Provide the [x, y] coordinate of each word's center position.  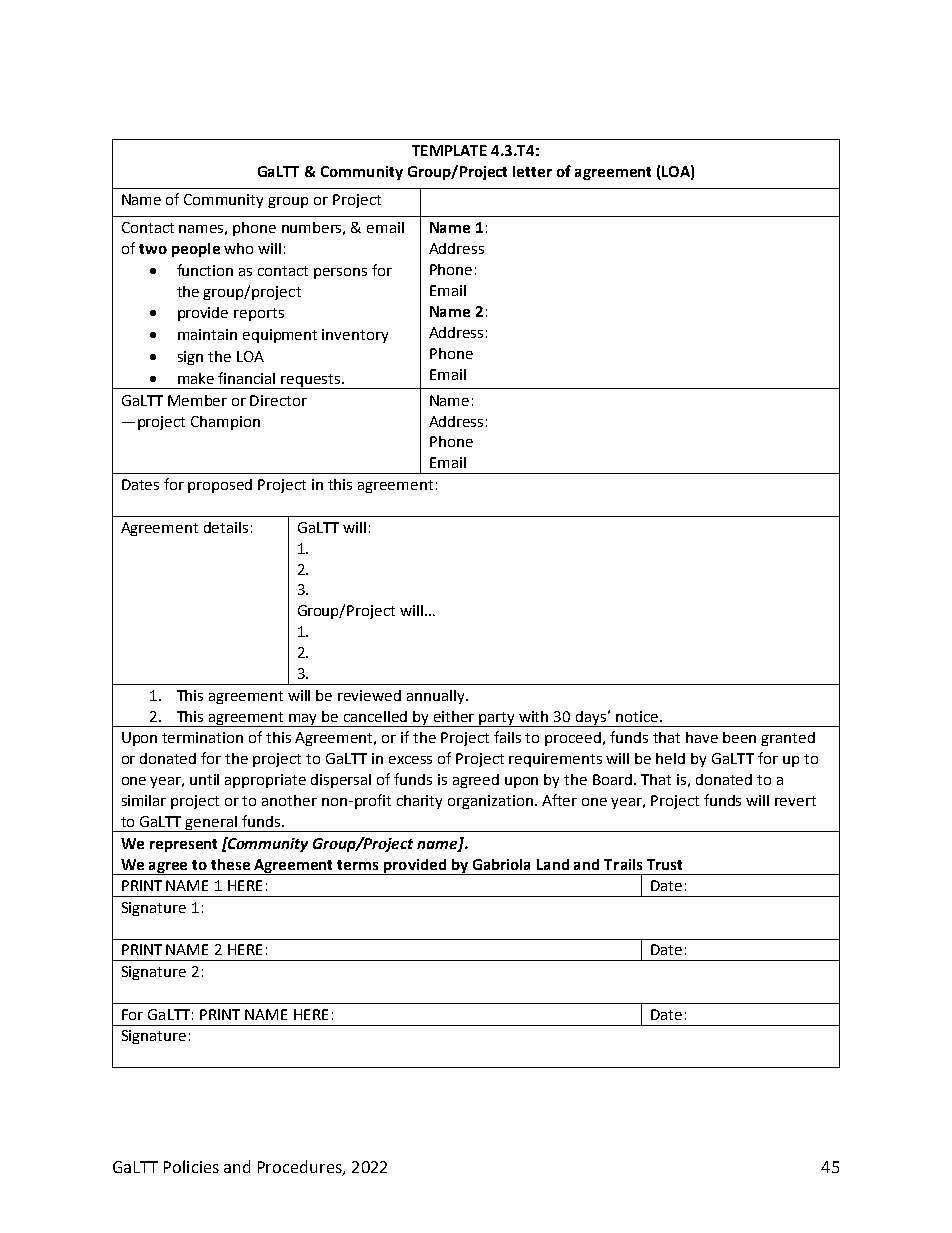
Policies [191, 1166]
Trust [664, 864]
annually [437, 697]
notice [637, 716]
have [702, 737]
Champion [225, 423]
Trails [623, 864]
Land [553, 864]
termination [202, 737]
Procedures [301, 1168]
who [238, 248]
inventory [355, 336]
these [230, 864]
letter [532, 171]
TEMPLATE [449, 150]
